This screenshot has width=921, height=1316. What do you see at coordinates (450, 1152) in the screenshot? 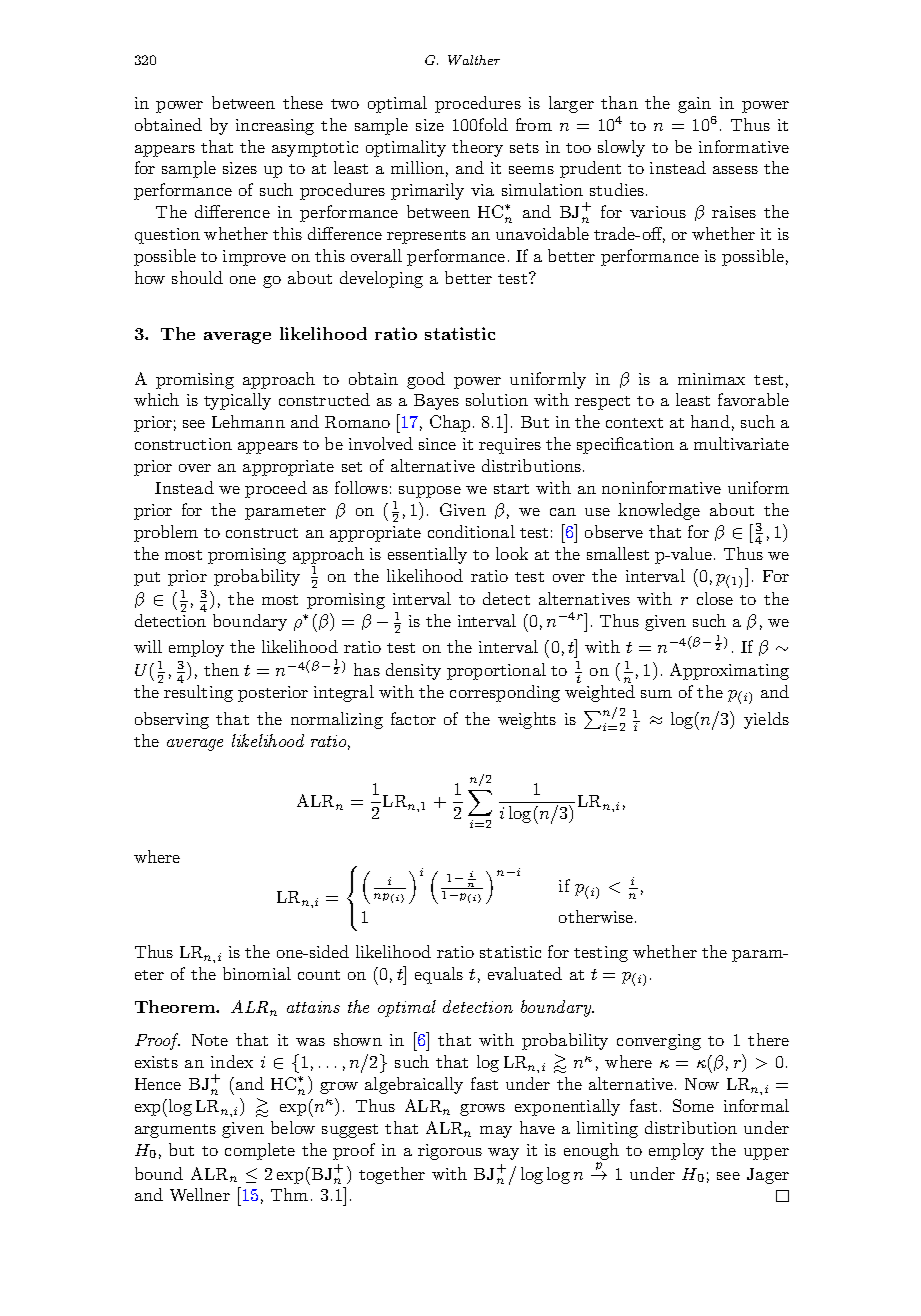
I see `rigorous` at bounding box center [450, 1152].
